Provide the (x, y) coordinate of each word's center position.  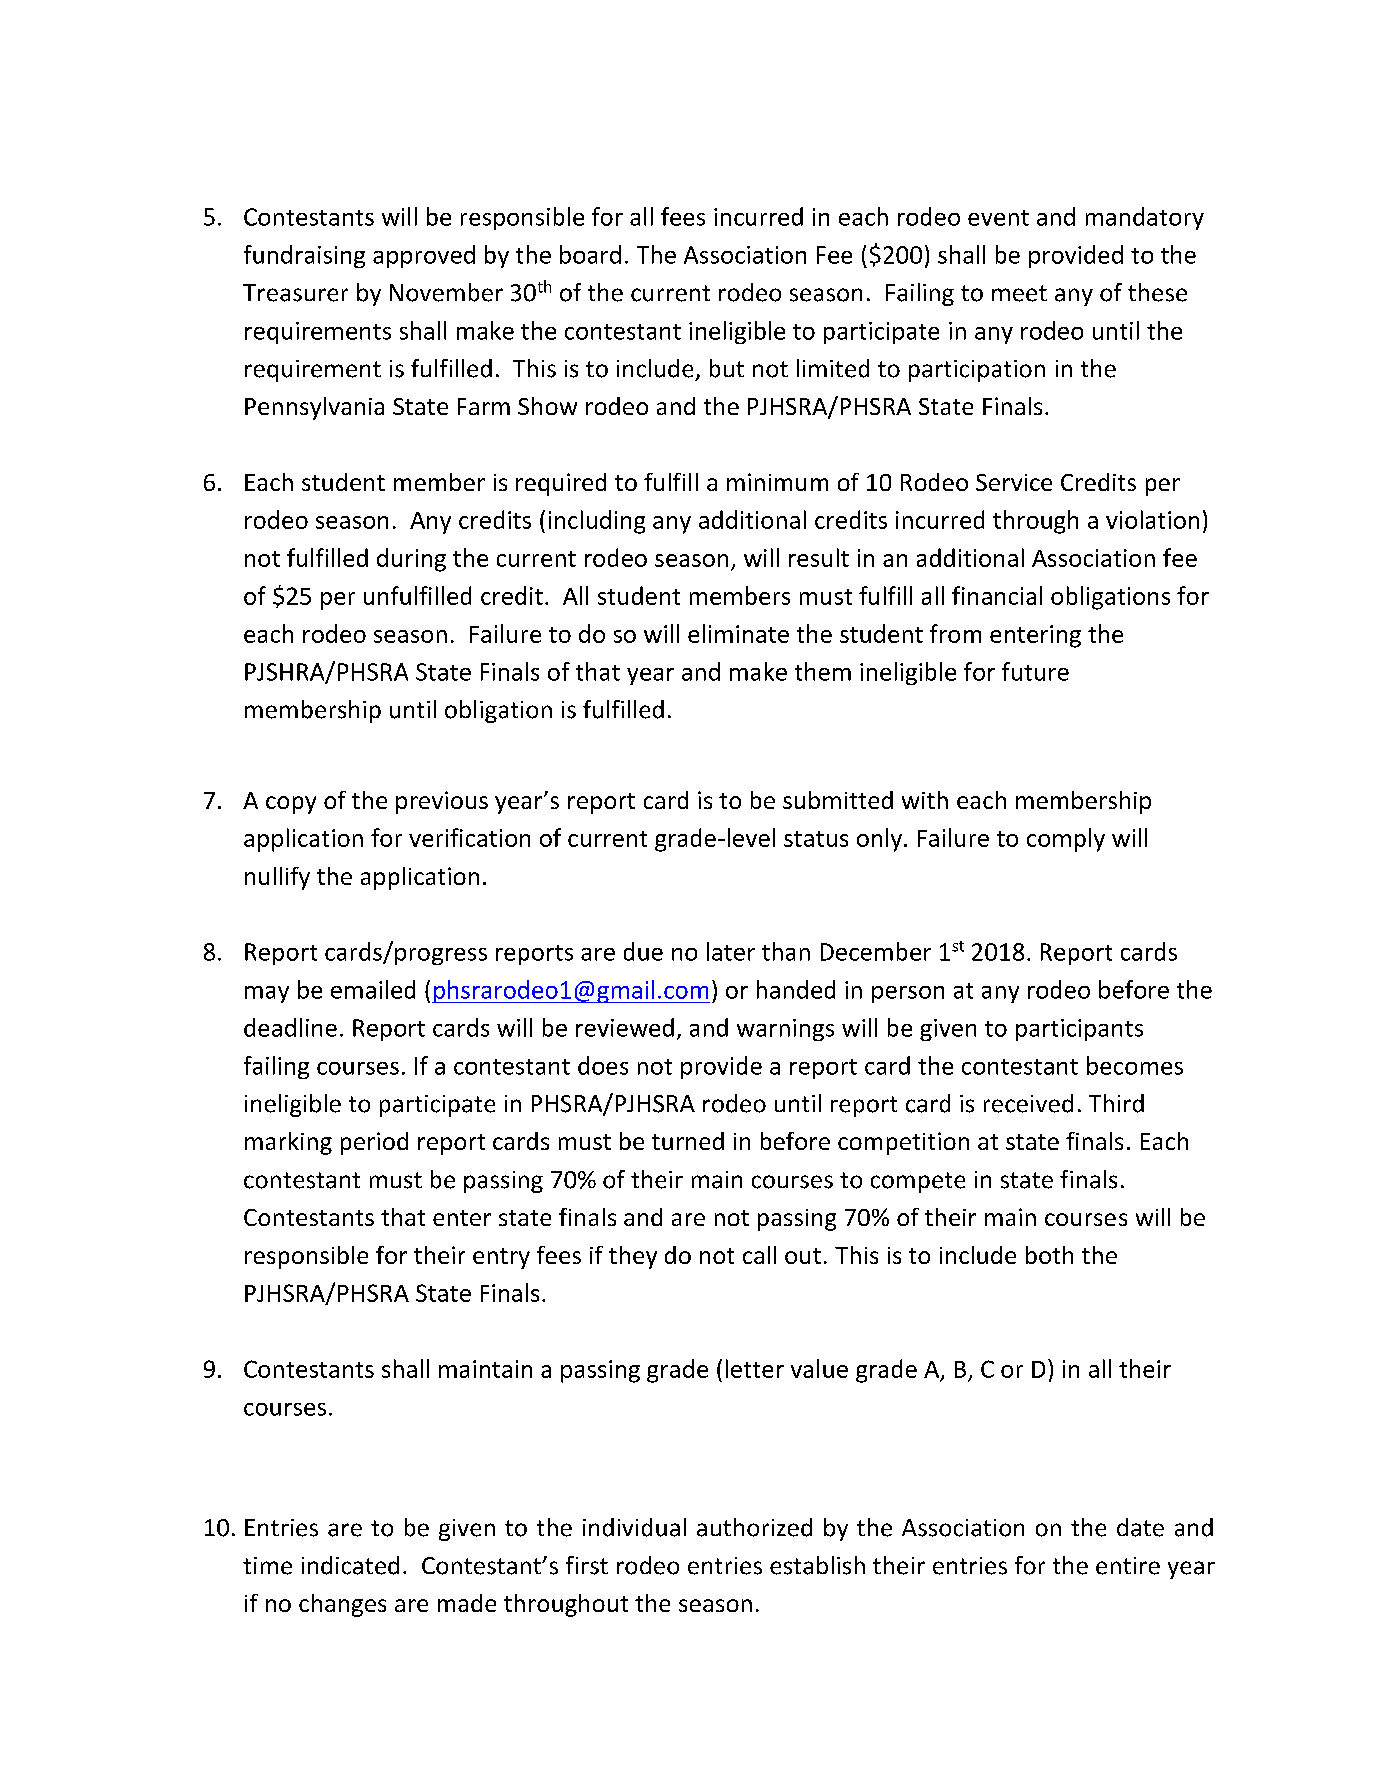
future (1035, 671)
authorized (754, 1527)
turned (688, 1141)
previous (442, 802)
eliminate (738, 633)
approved (424, 256)
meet (1019, 293)
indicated (350, 1565)
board (590, 254)
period (374, 1143)
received (1028, 1103)
